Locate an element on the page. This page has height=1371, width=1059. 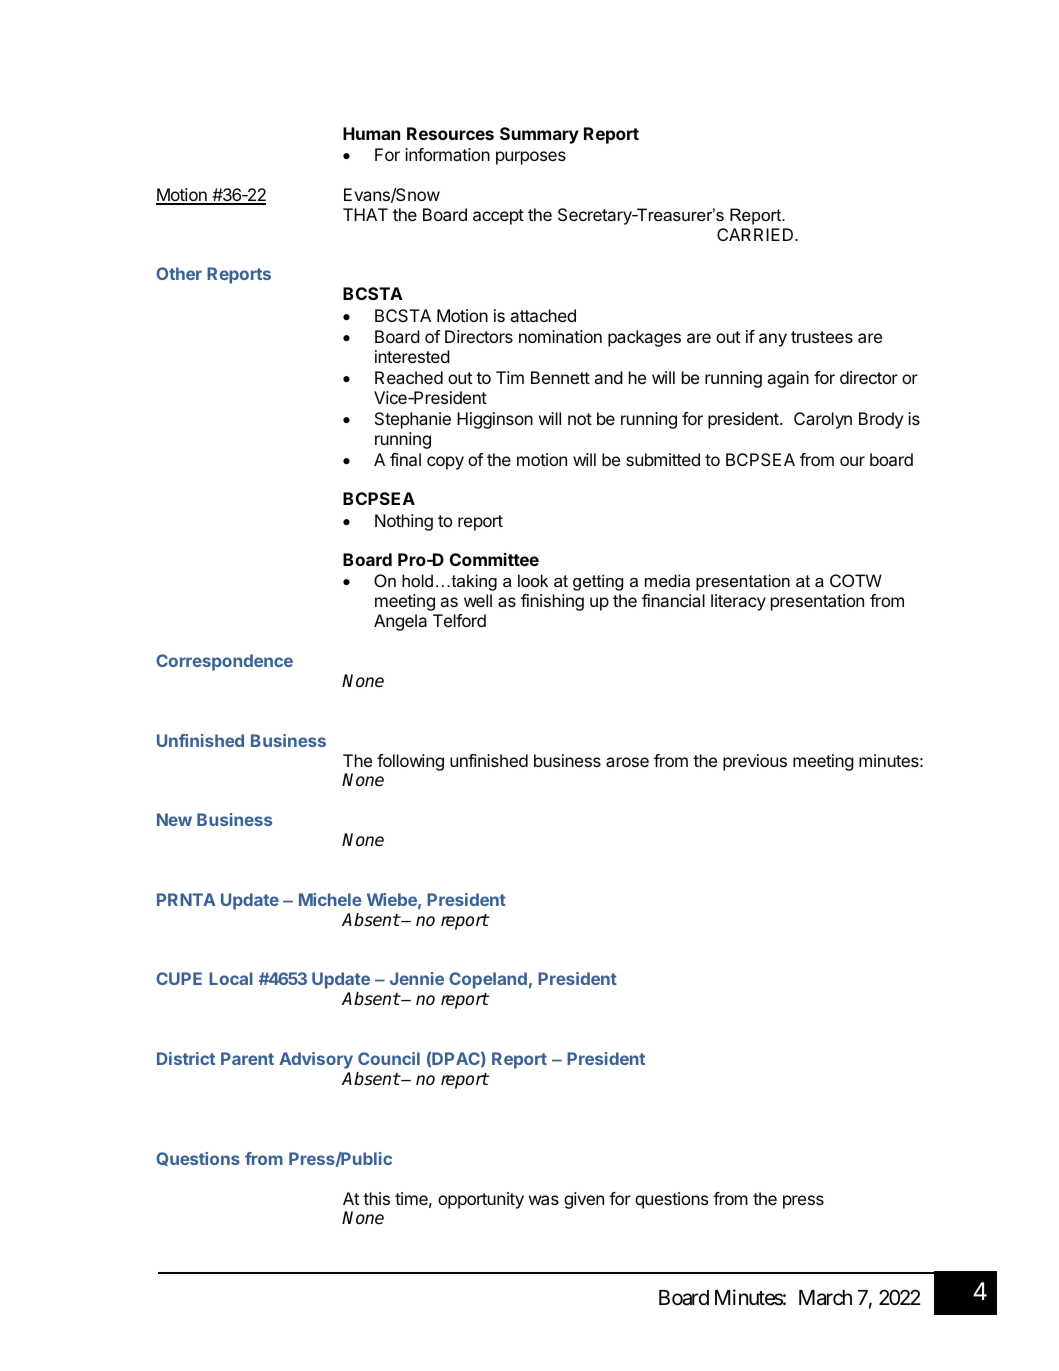
this is located at coordinates (376, 1198).
